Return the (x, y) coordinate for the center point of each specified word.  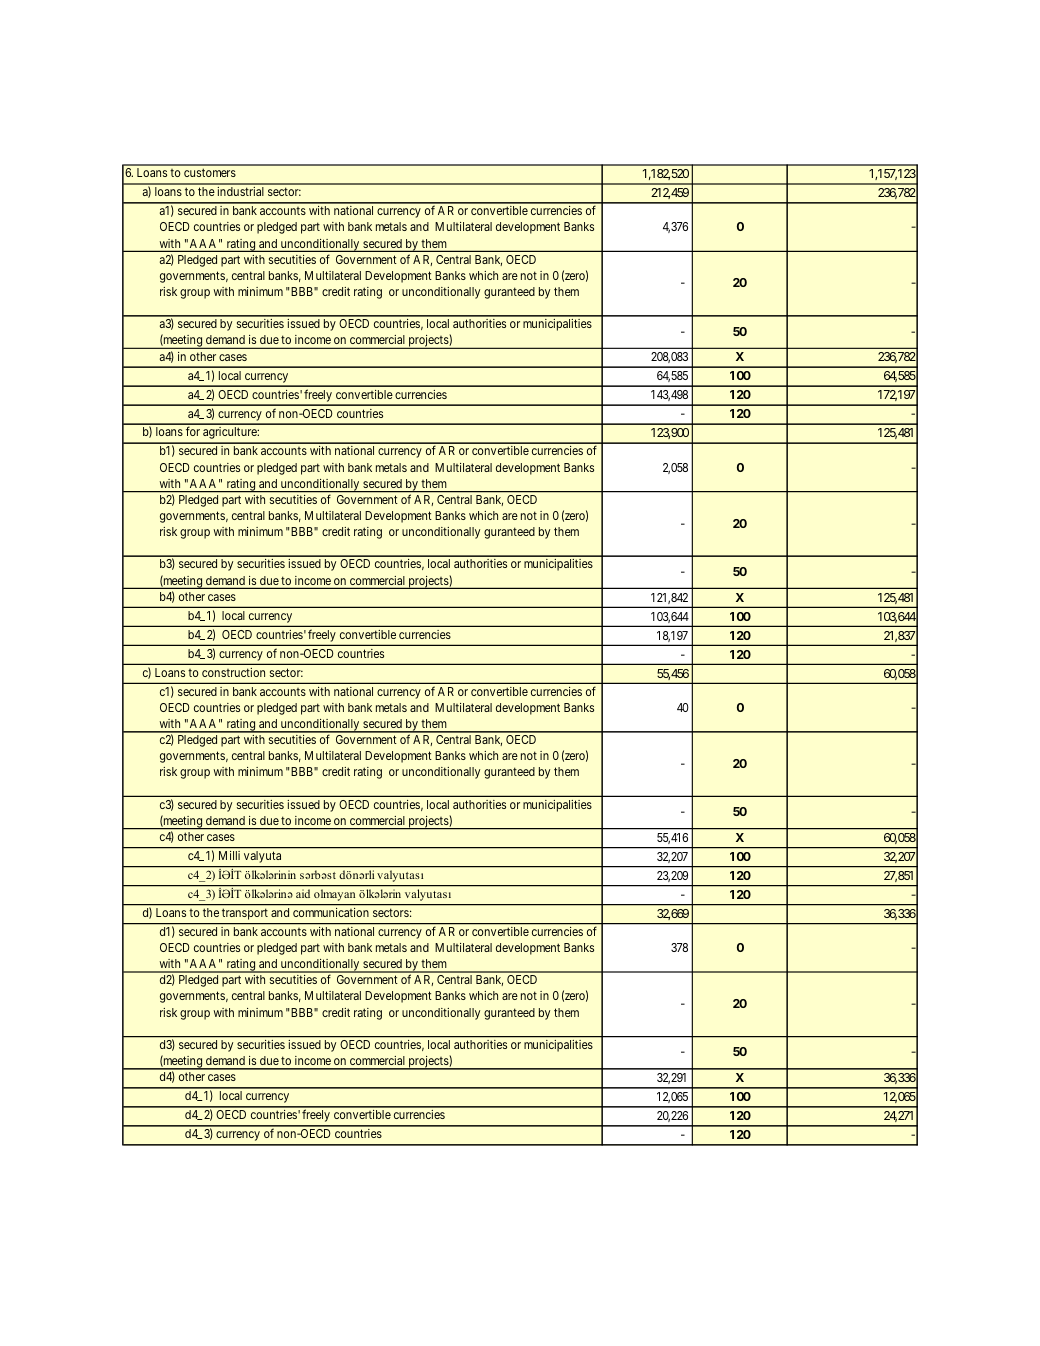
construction (233, 672)
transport (245, 914)
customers (210, 172)
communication (331, 912)
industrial (240, 191)
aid (303, 894)
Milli (229, 855)
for (193, 431)
